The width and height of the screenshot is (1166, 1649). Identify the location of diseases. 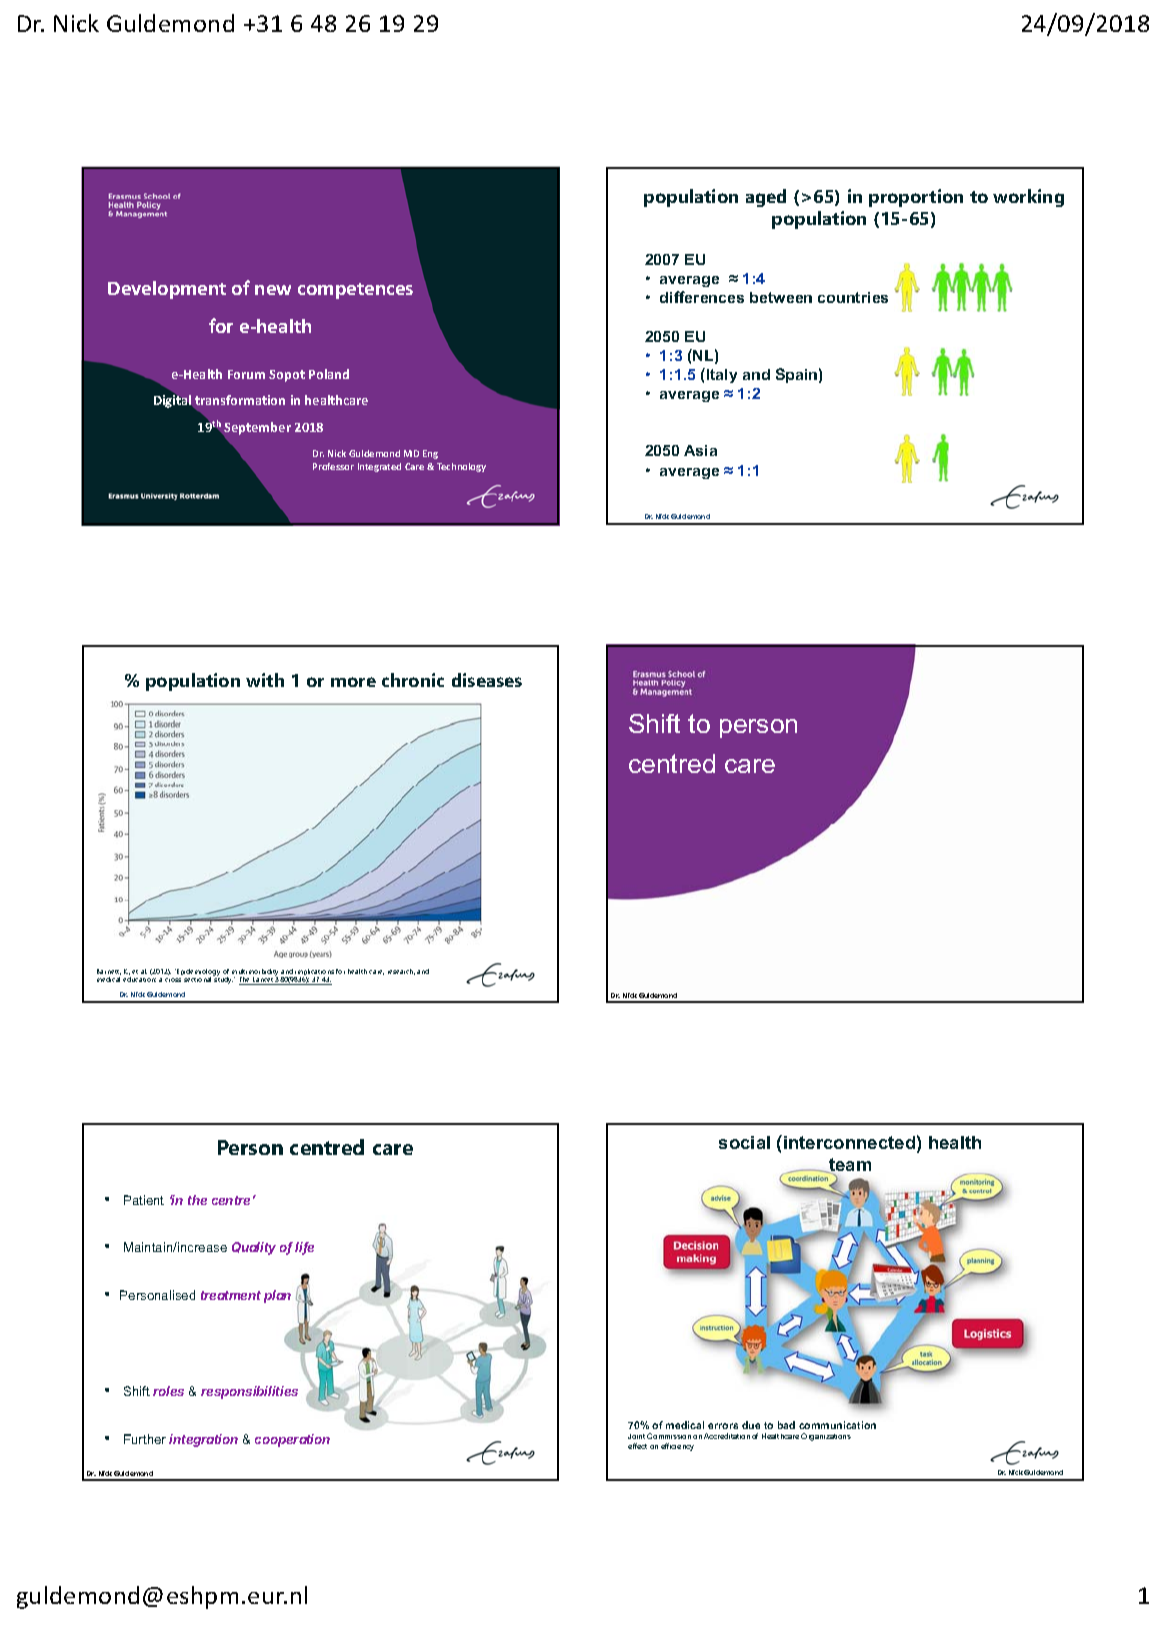
(487, 680).
